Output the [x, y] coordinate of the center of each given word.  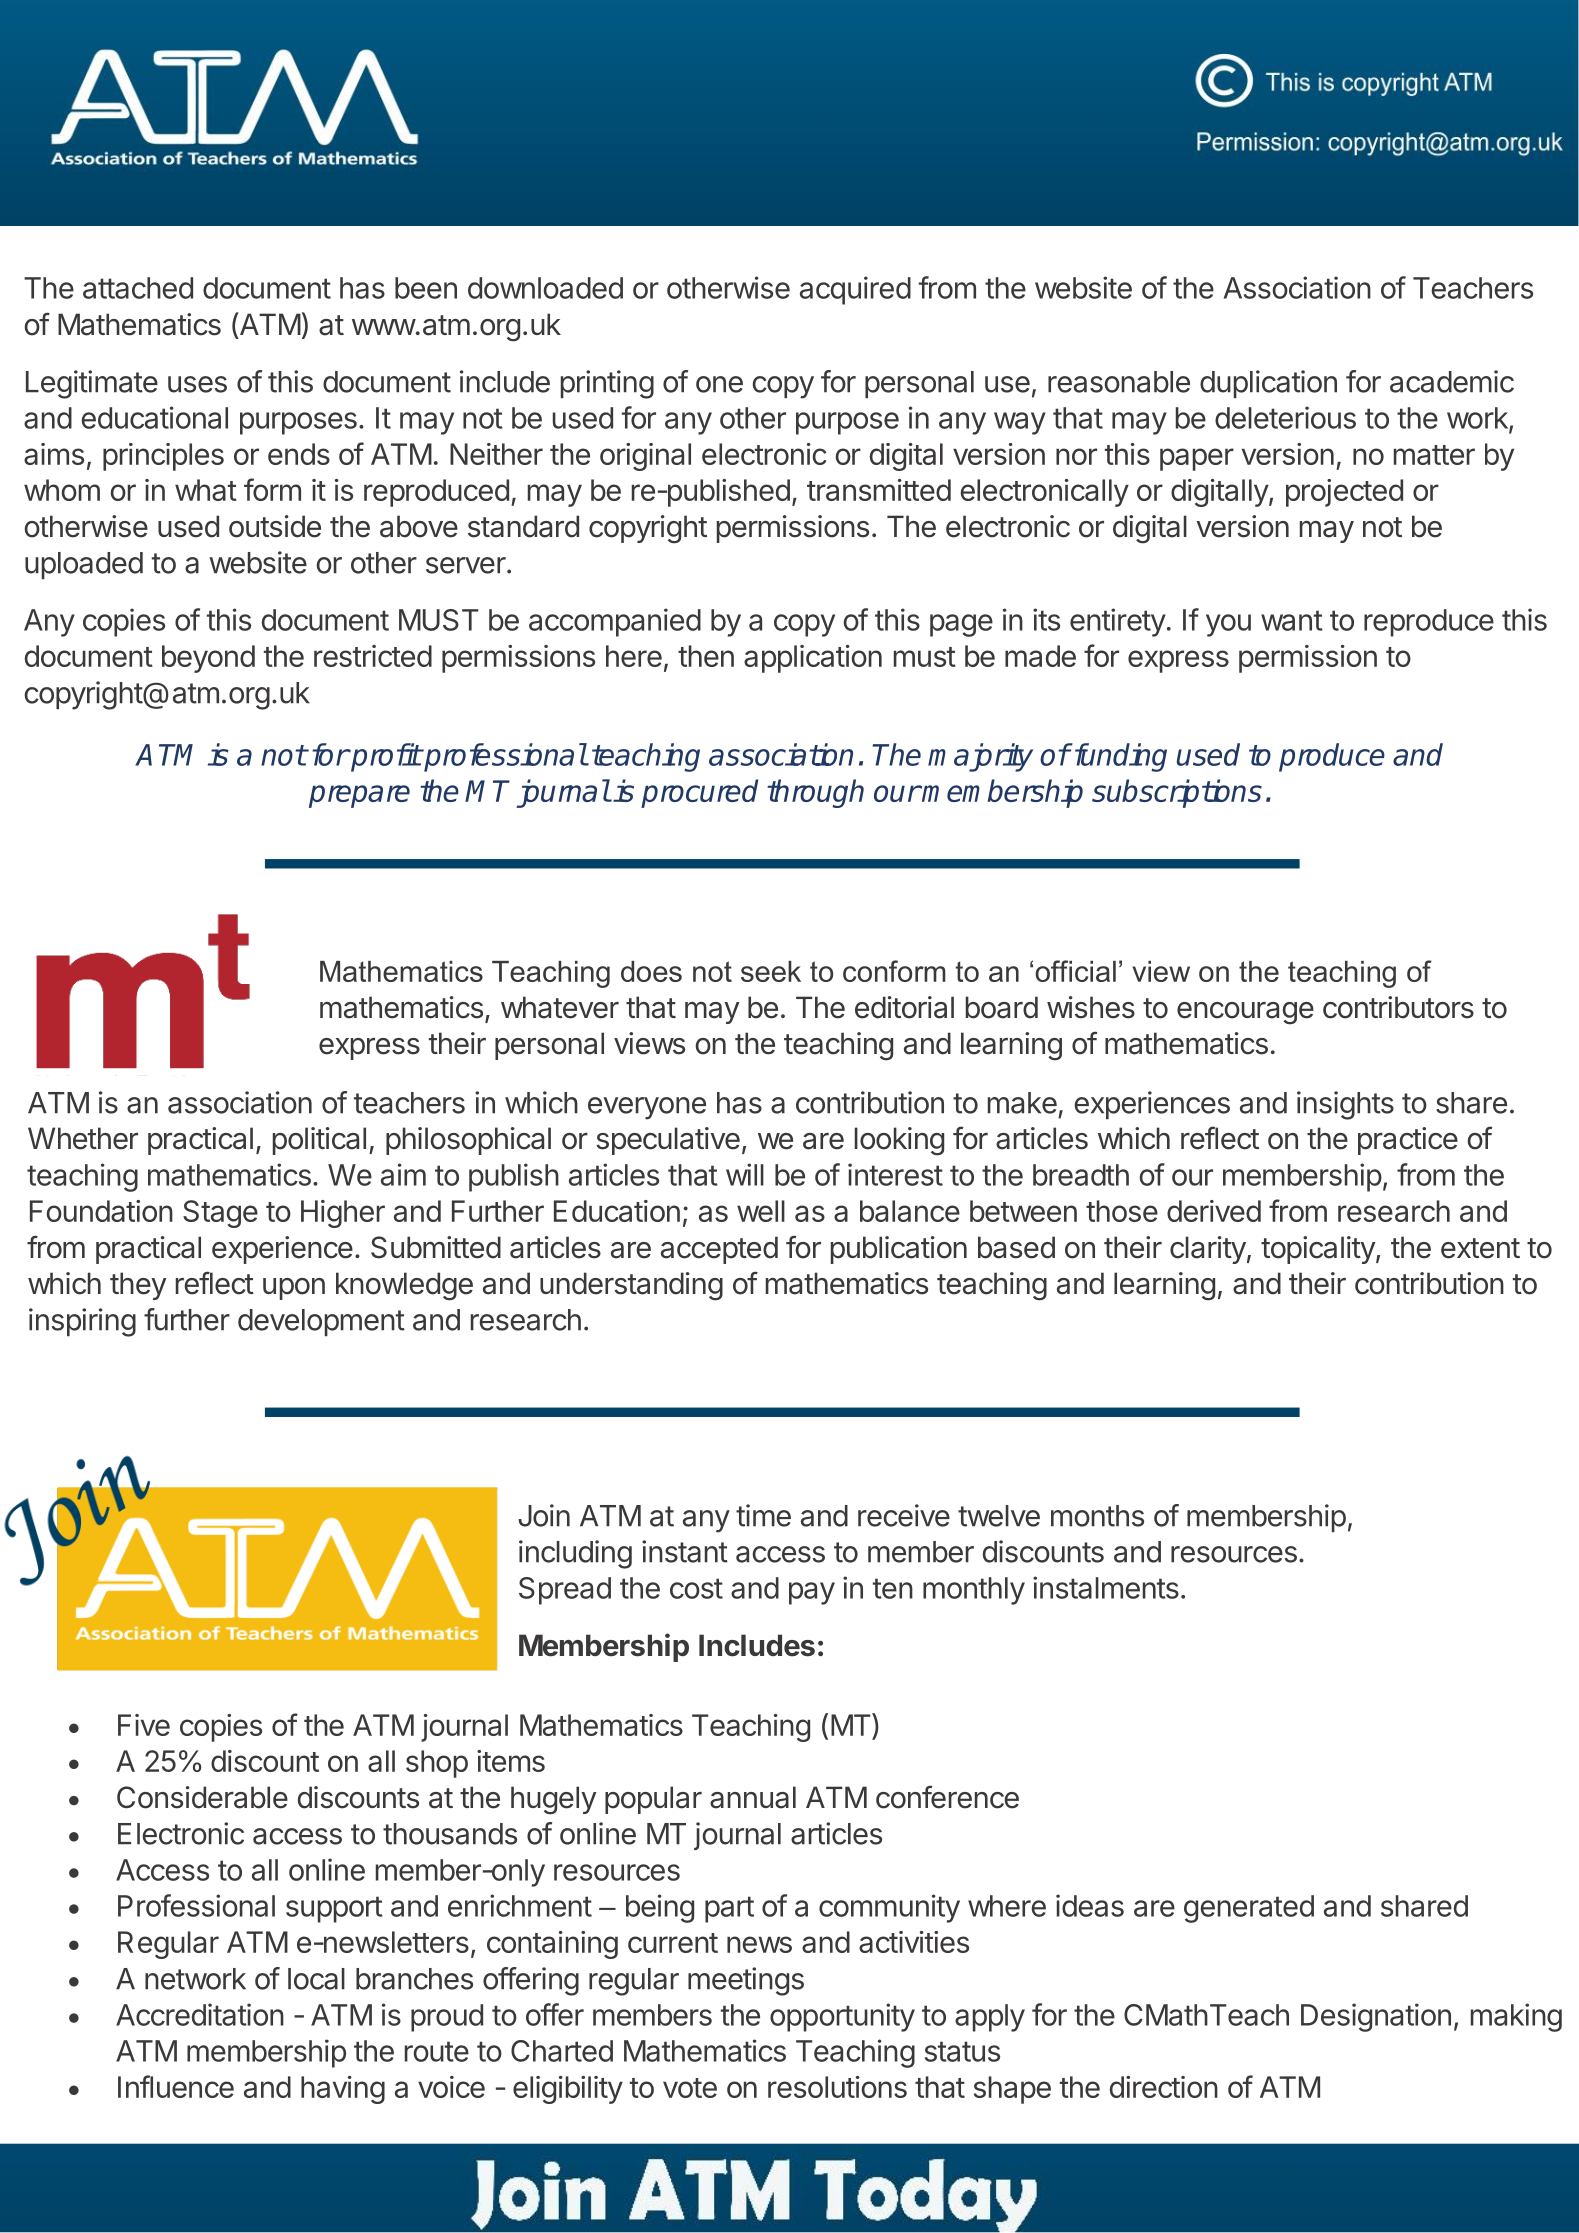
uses [197, 384]
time [763, 1515]
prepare [359, 796]
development [321, 1322]
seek [771, 971]
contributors [1398, 1007]
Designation [1376, 2017]
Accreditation [200, 2014]
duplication [1268, 384]
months [1097, 1516]
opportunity [842, 2017]
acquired [855, 290]
